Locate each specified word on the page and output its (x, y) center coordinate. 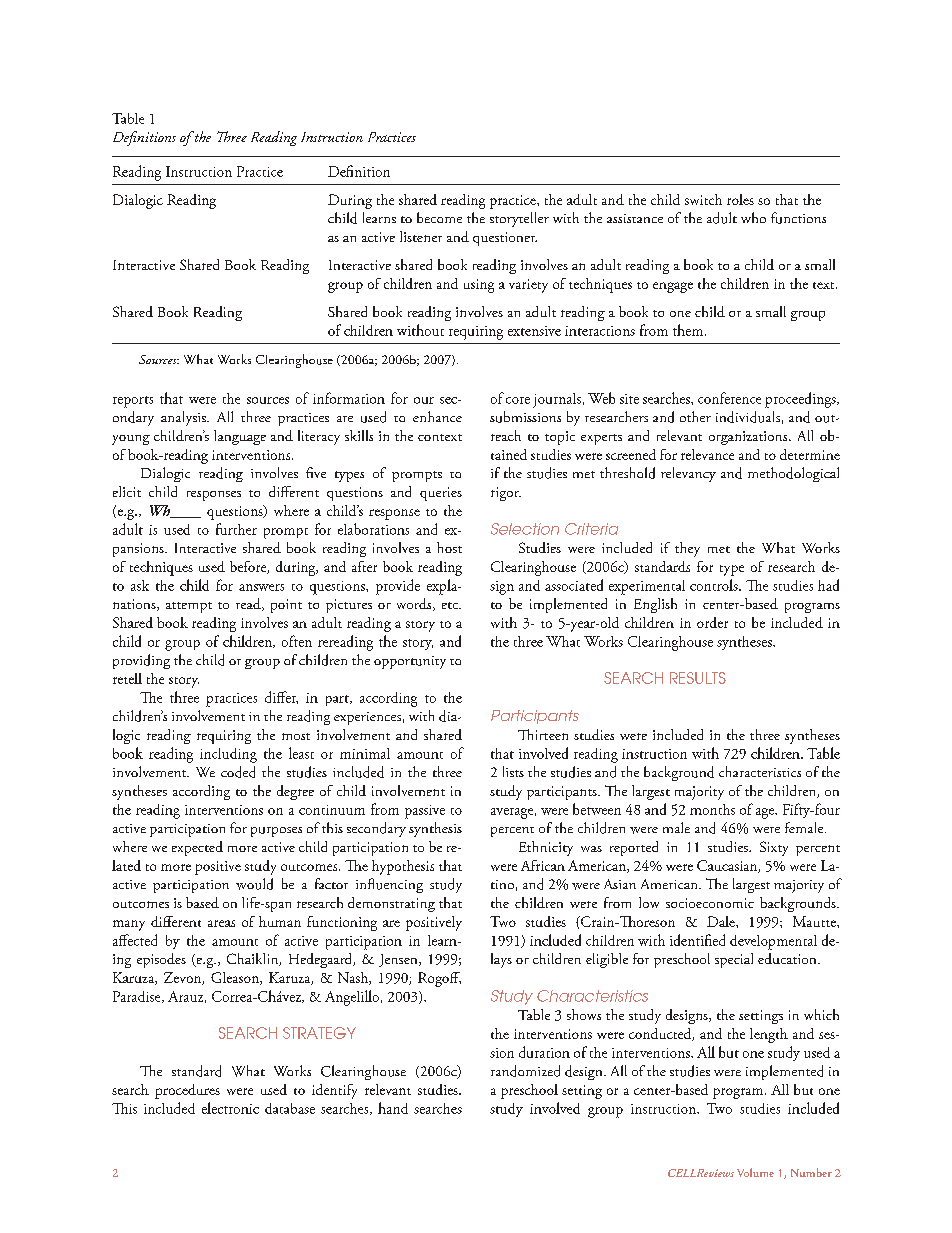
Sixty (774, 848)
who (753, 217)
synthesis (435, 829)
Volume (755, 1172)
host (449, 547)
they (687, 549)
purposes (276, 832)
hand (393, 1108)
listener (421, 236)
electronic (230, 1108)
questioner (505, 239)
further (236, 529)
